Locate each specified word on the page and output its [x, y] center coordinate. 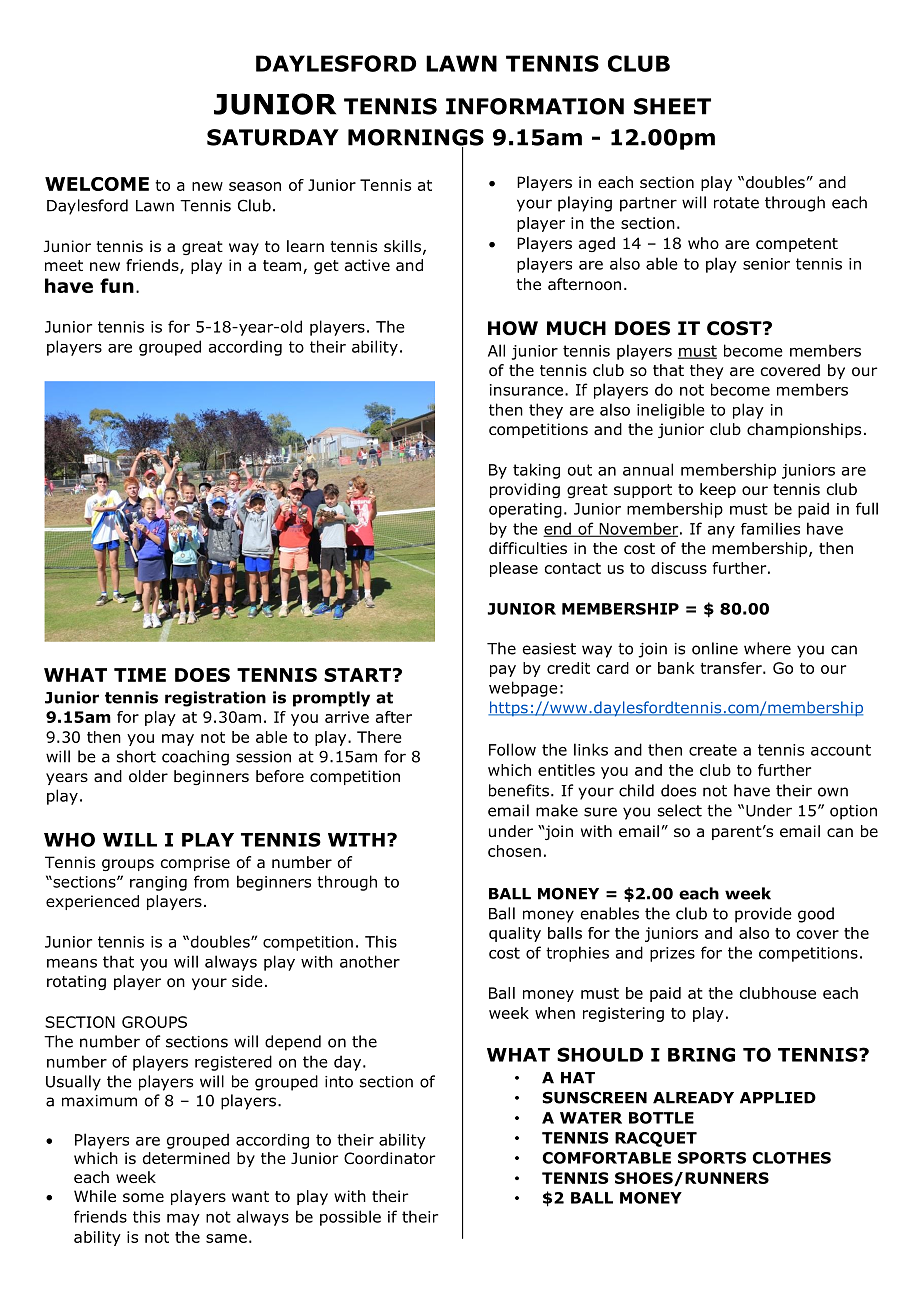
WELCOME [97, 184]
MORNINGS [416, 138]
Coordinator [389, 1158]
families [770, 528]
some [143, 1198]
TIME [140, 675]
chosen [514, 851]
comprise [195, 863]
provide [763, 915]
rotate [736, 203]
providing [525, 490]
